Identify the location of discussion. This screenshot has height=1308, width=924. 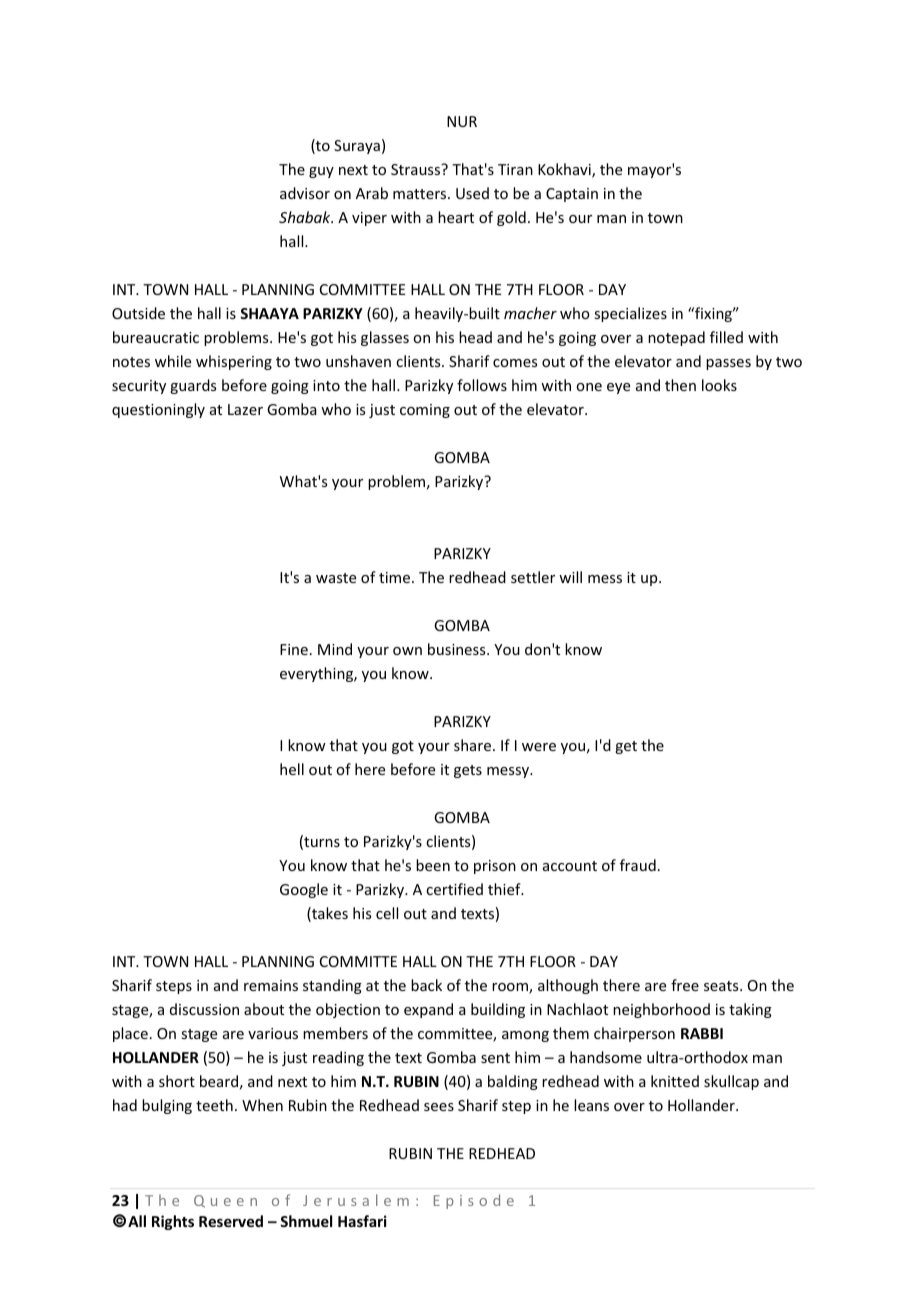
(204, 1009).
